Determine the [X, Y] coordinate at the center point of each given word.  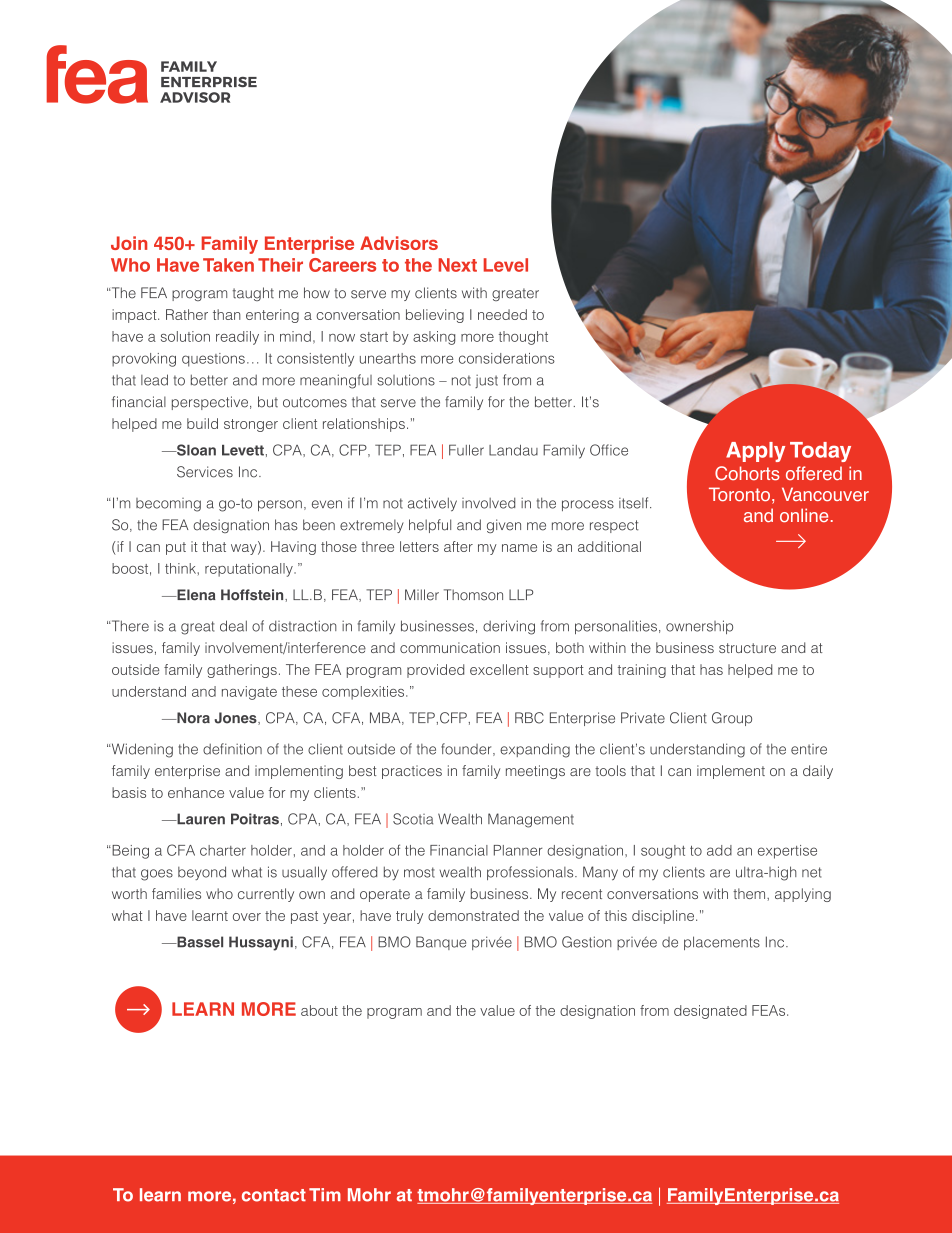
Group [732, 719]
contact [274, 1195]
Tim [325, 1194]
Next [457, 265]
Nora [192, 718]
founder [467, 749]
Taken [228, 265]
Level [506, 265]
